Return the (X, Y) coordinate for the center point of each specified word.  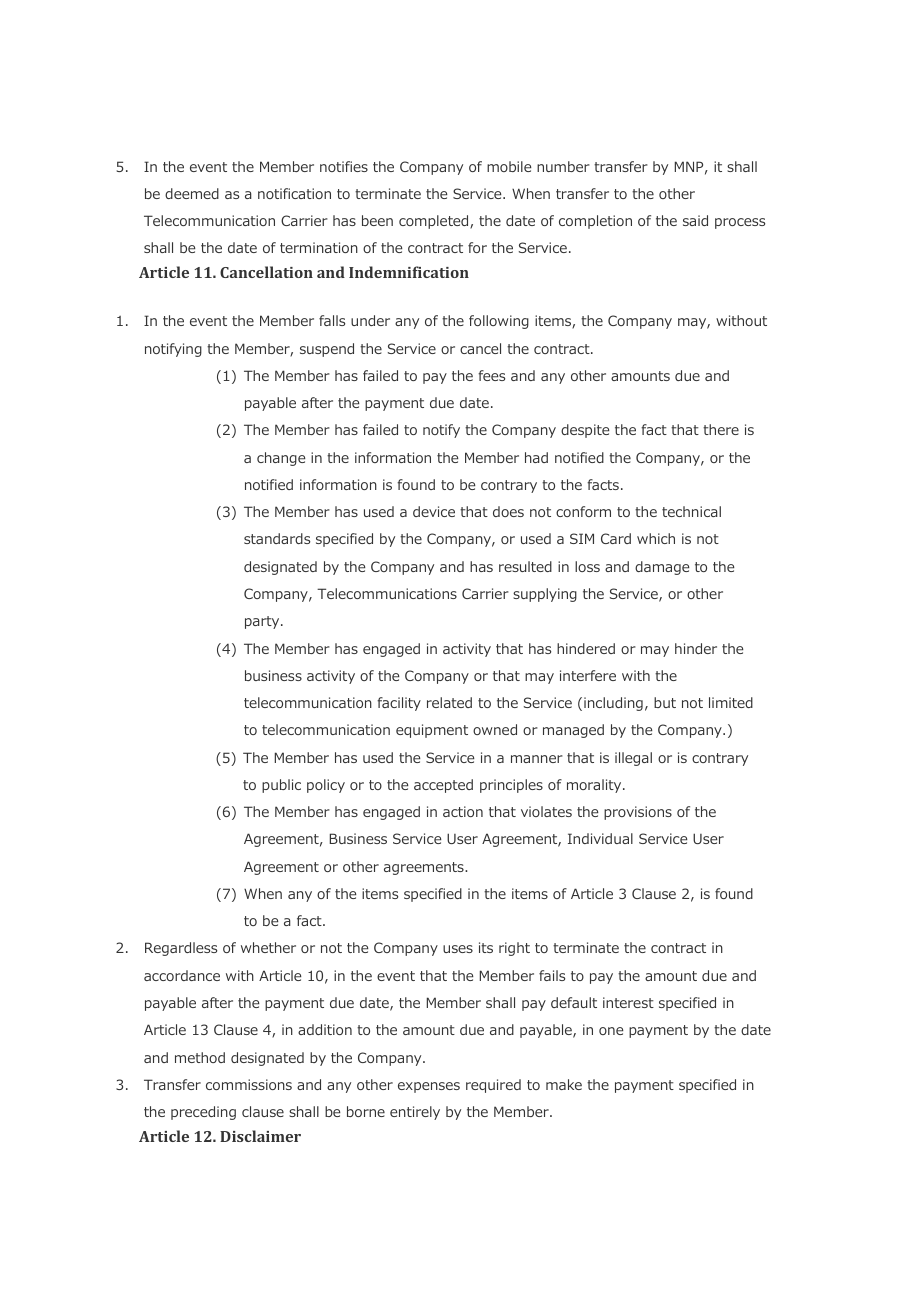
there (721, 429)
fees (491, 375)
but (665, 702)
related (449, 702)
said (695, 220)
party (263, 622)
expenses (429, 1087)
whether (268, 947)
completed (435, 222)
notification (294, 193)
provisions (638, 813)
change (281, 459)
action (463, 811)
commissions (249, 1084)
